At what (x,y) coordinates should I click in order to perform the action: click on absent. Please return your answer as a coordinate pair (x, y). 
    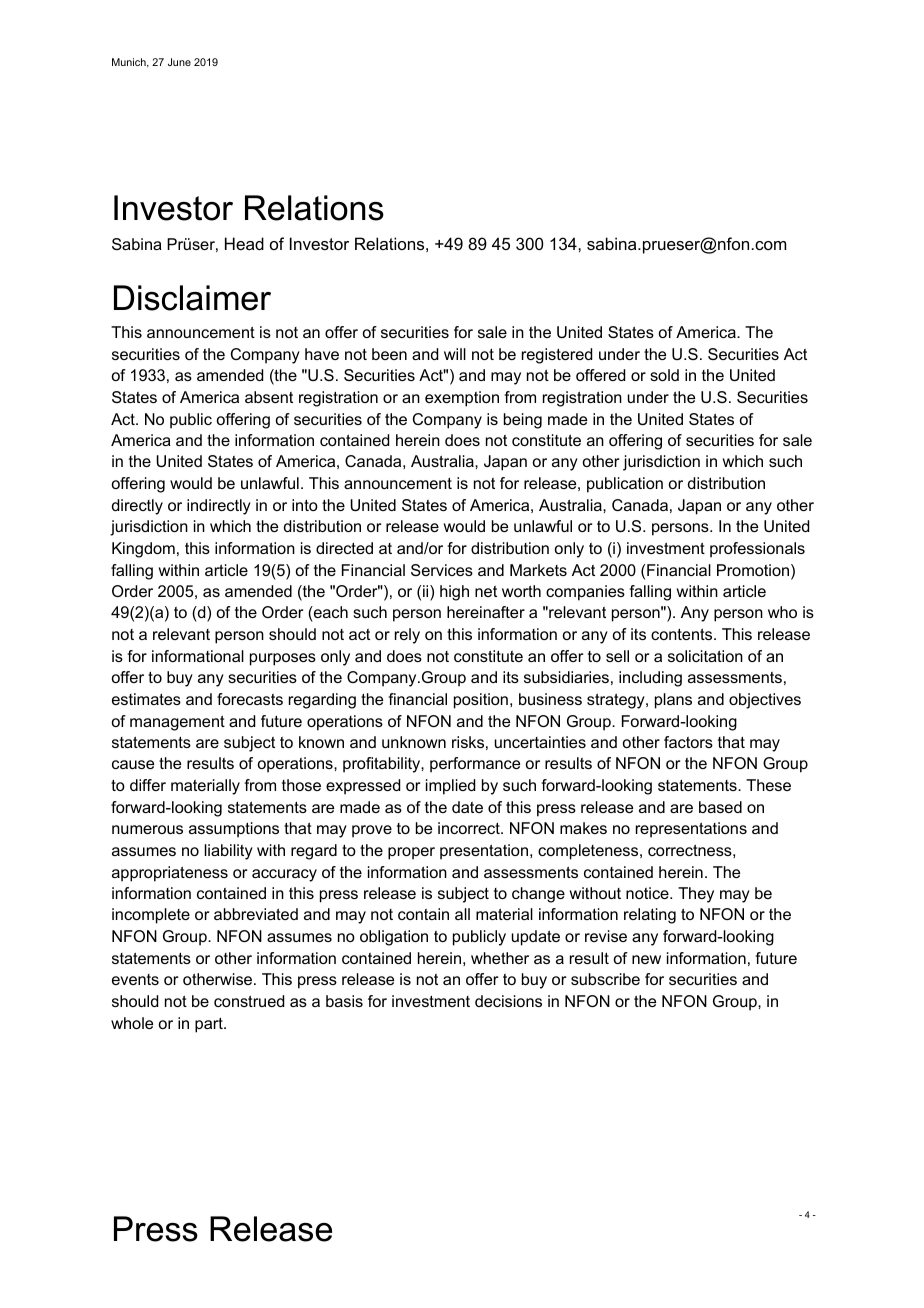
    Looking at the image, I should click on (269, 397).
